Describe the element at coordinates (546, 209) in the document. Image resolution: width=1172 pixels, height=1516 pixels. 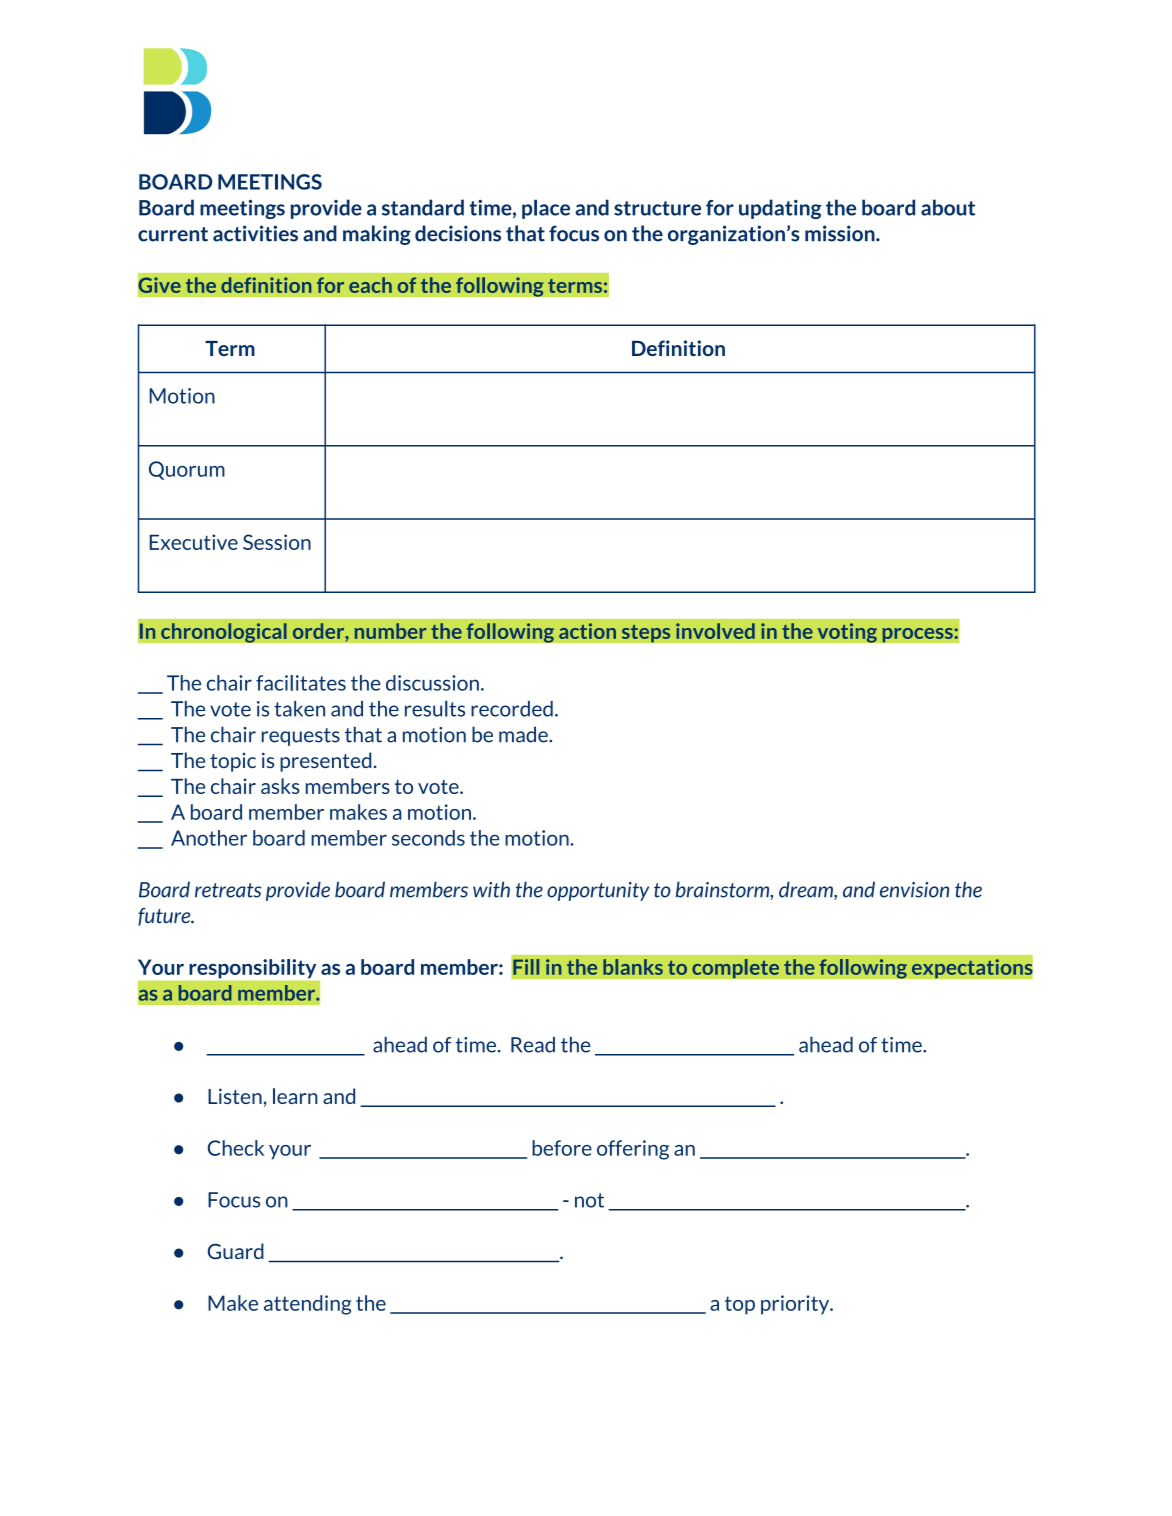
I see `place` at that location.
